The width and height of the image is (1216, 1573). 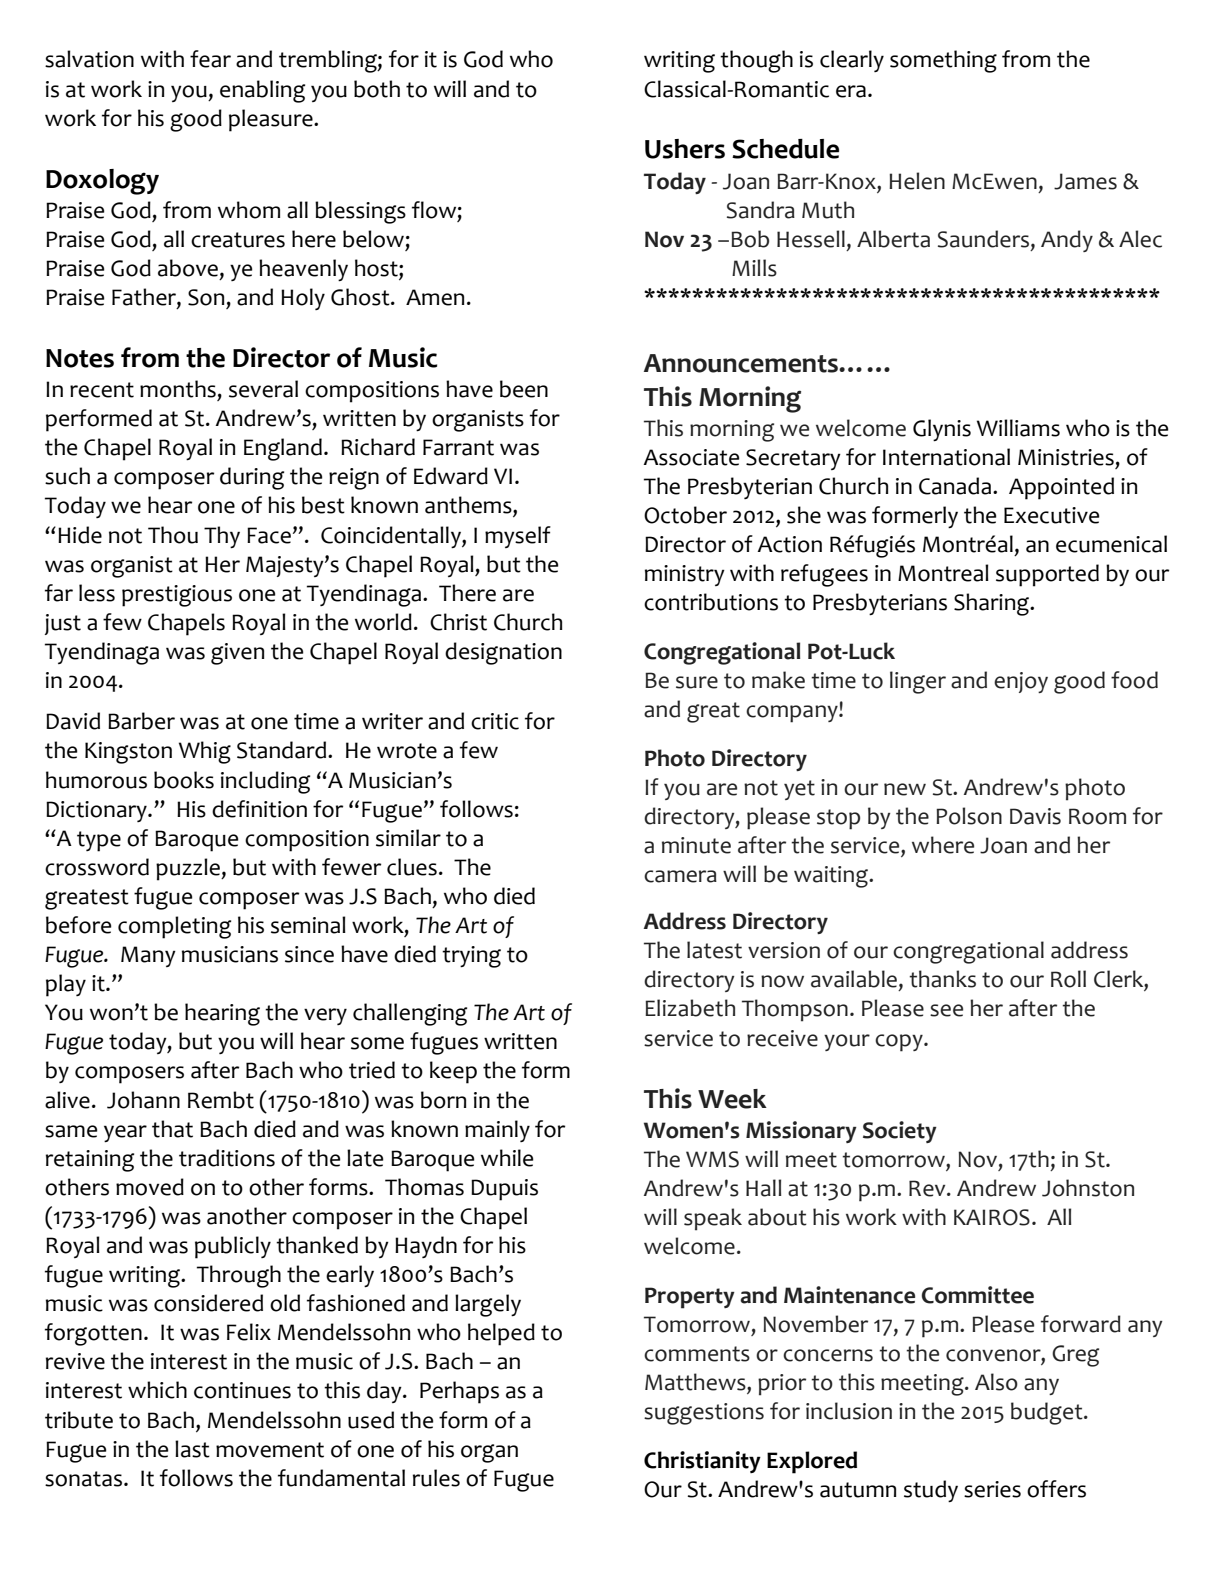 I want to click on Many, so click(x=148, y=956).
